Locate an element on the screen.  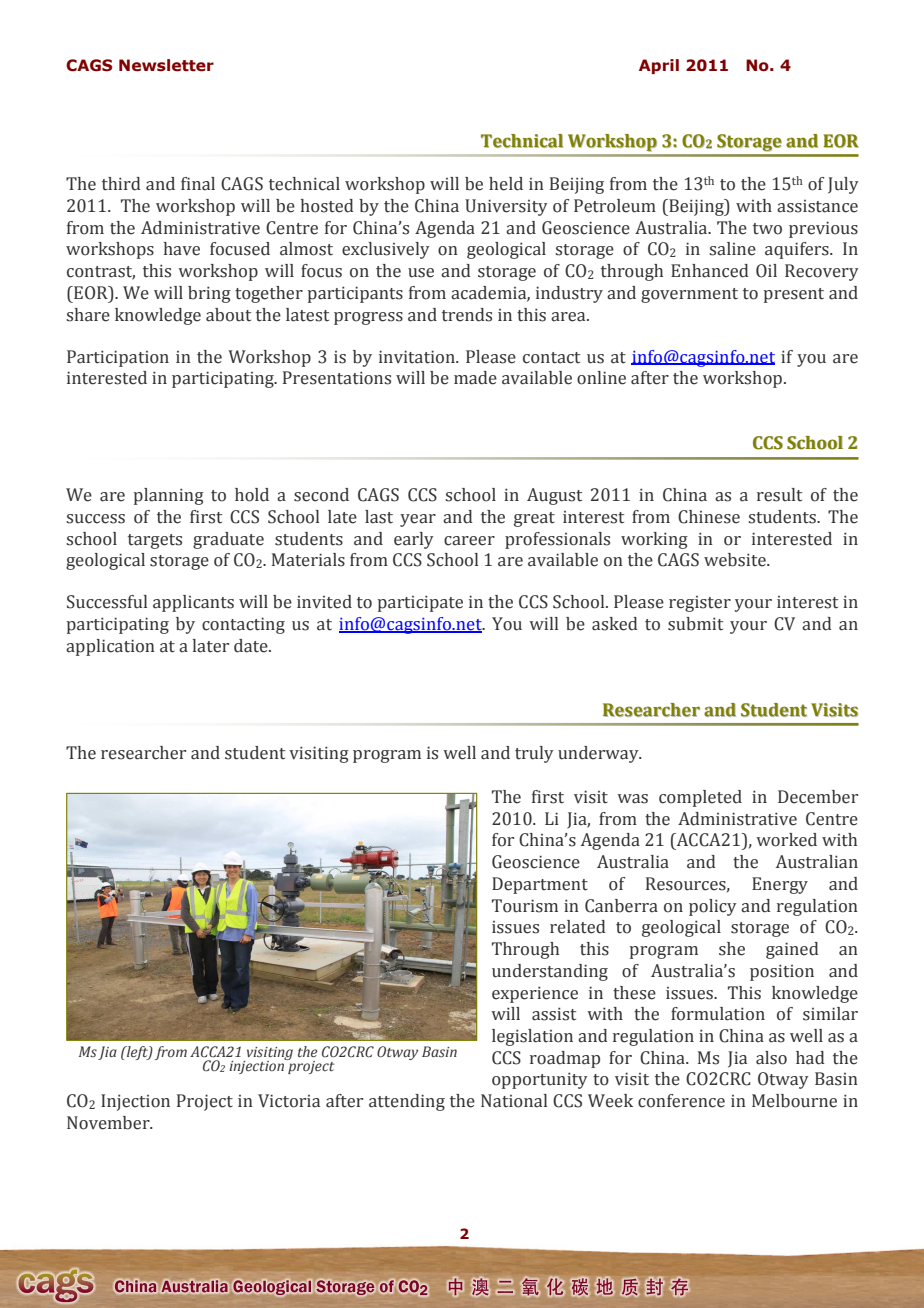
November is located at coordinates (109, 1123).
